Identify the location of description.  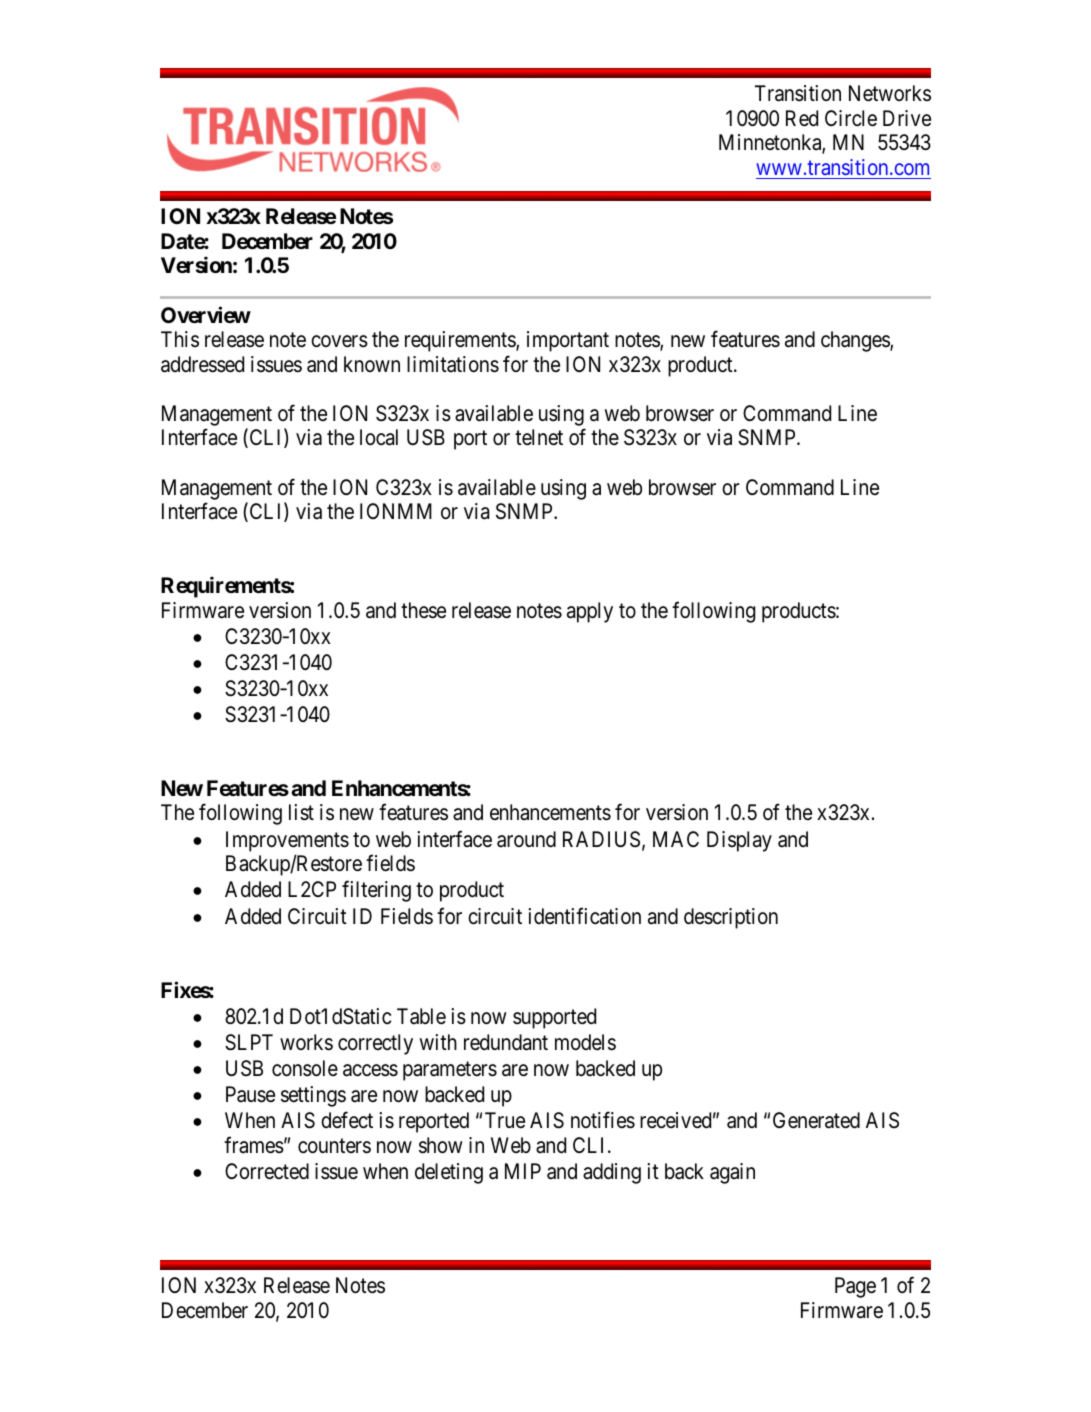
(731, 918).
